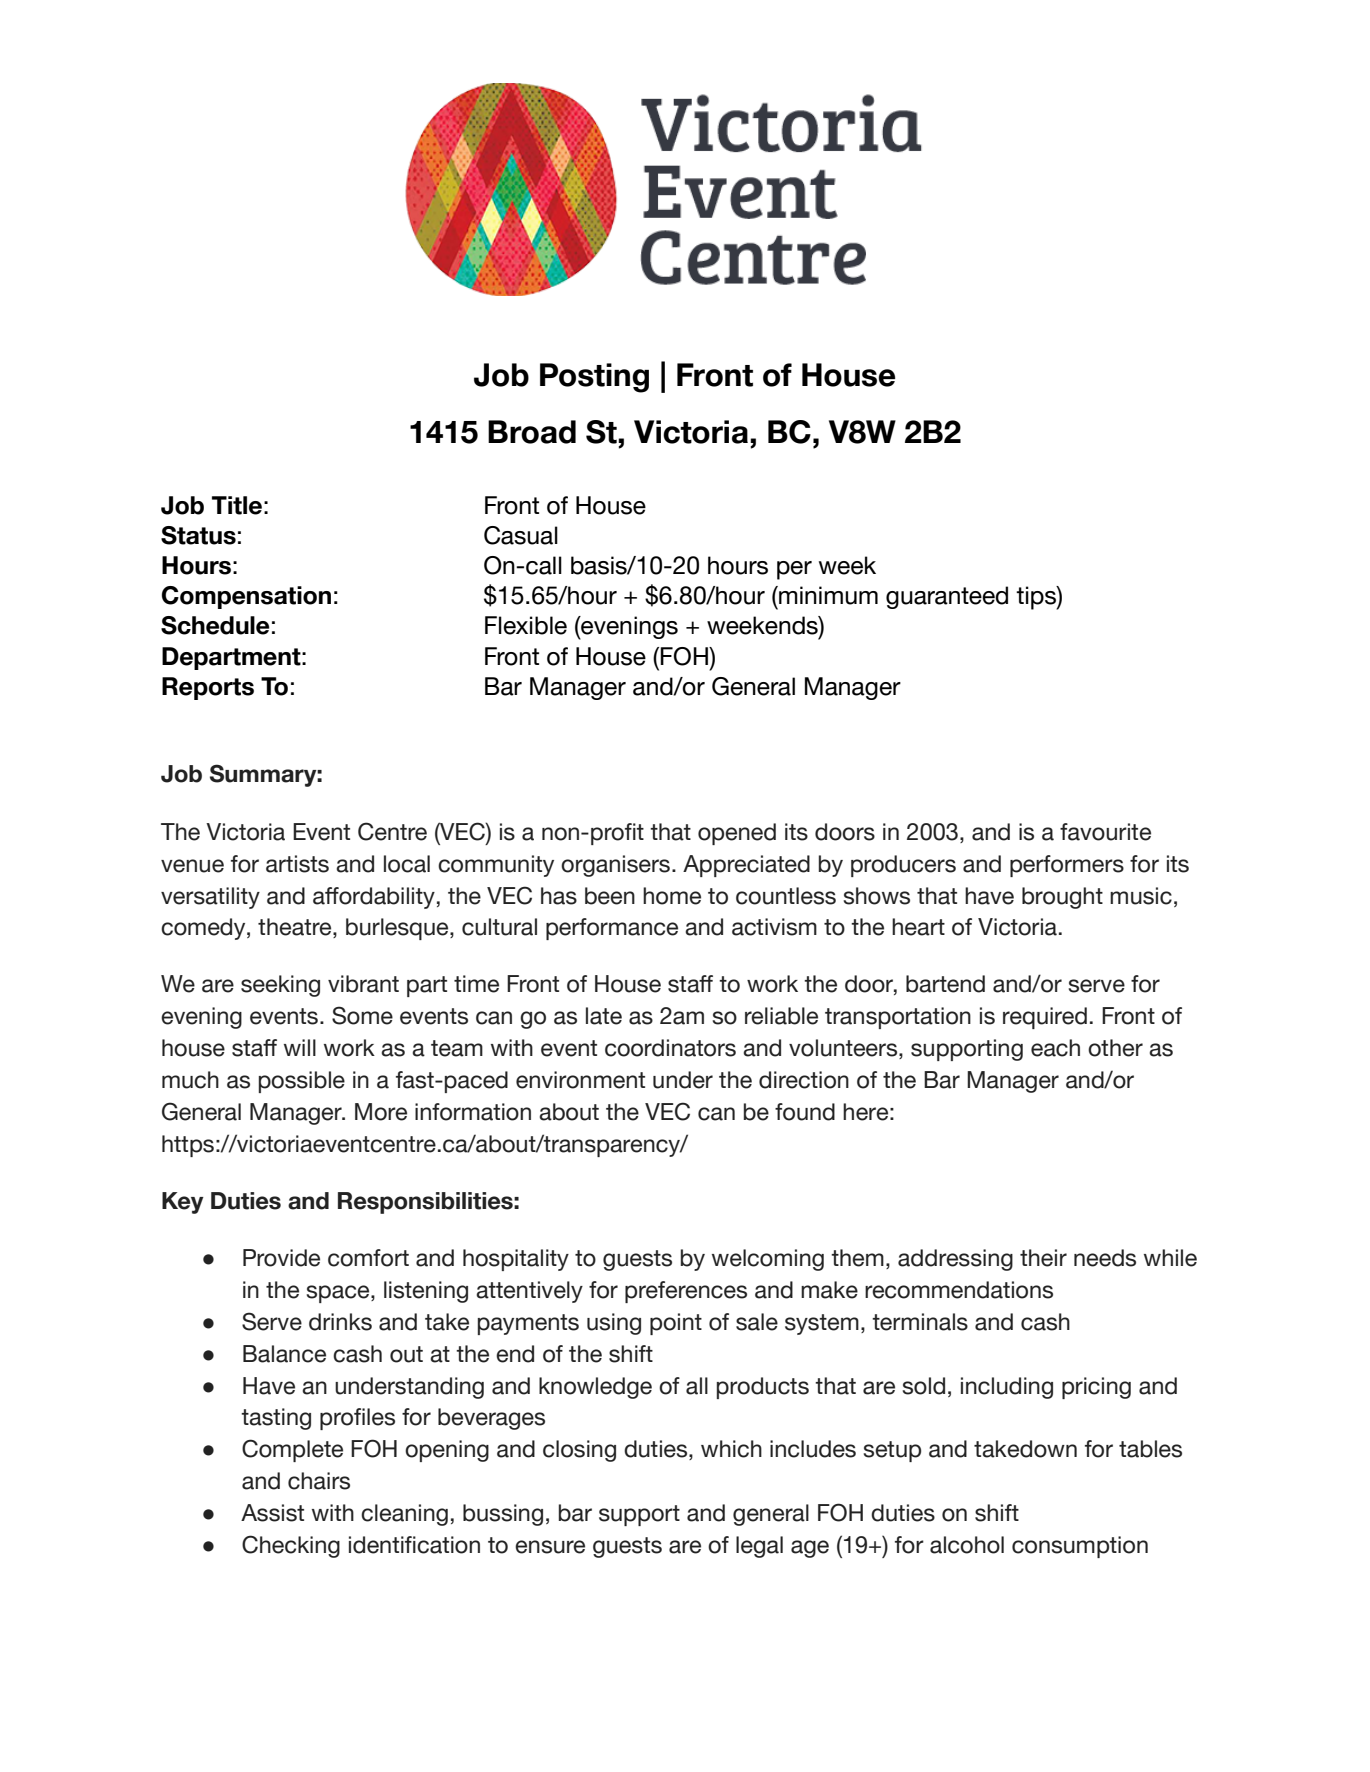 The width and height of the document is (1370, 1772). I want to click on performance, so click(612, 929).
